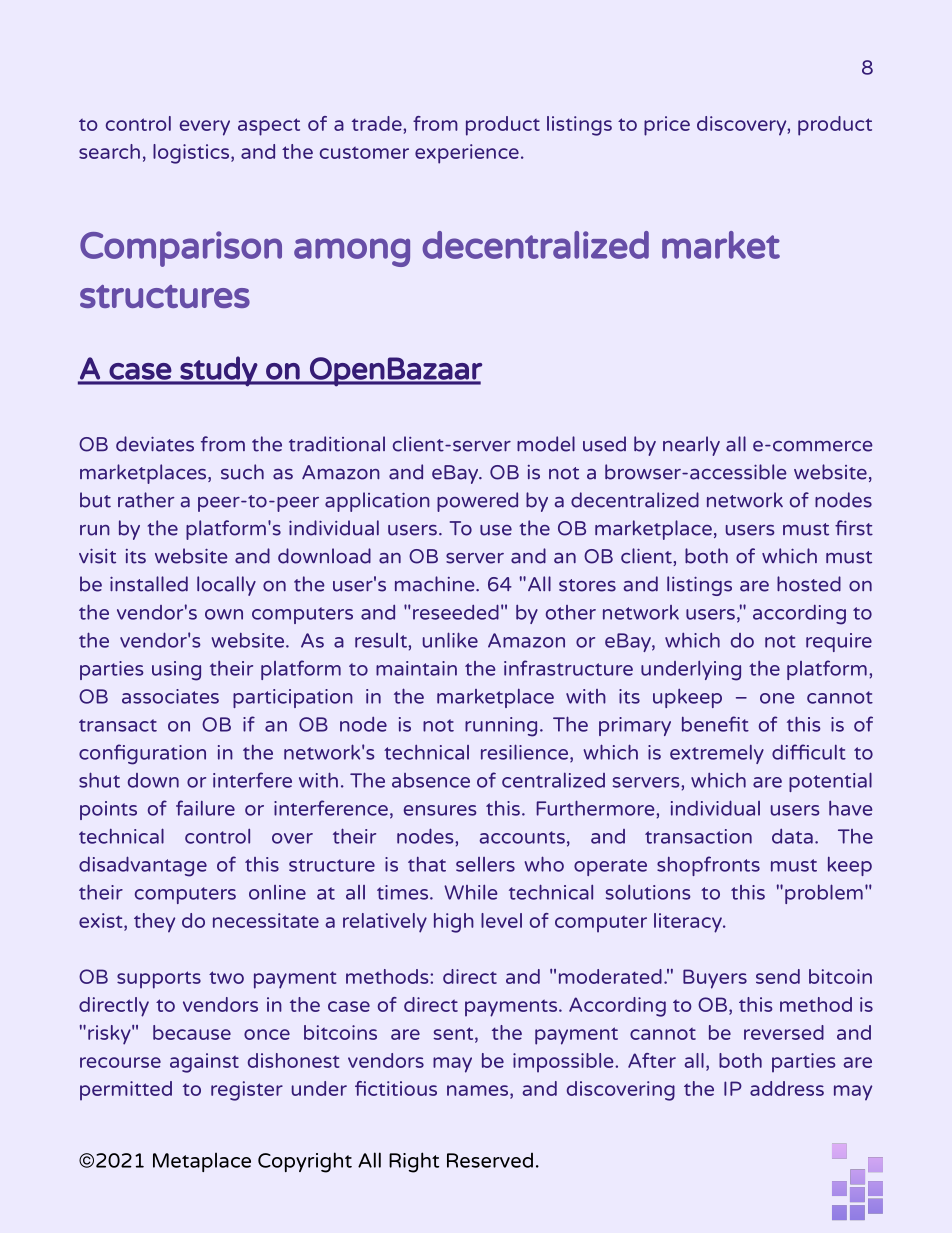 The height and width of the screenshot is (1233, 952). I want to click on logistics, so click(192, 154).
